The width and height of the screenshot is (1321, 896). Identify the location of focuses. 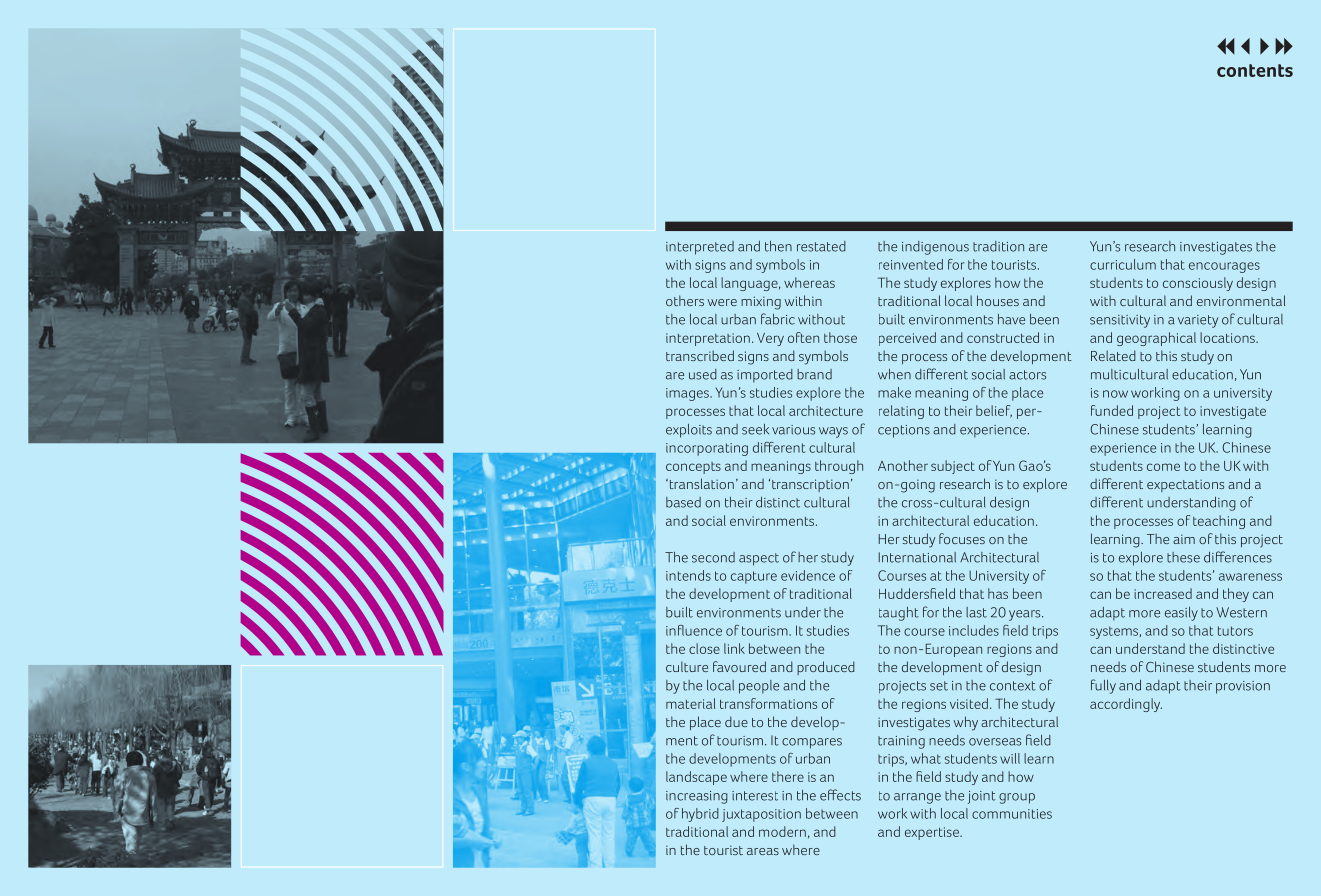
(962, 538).
